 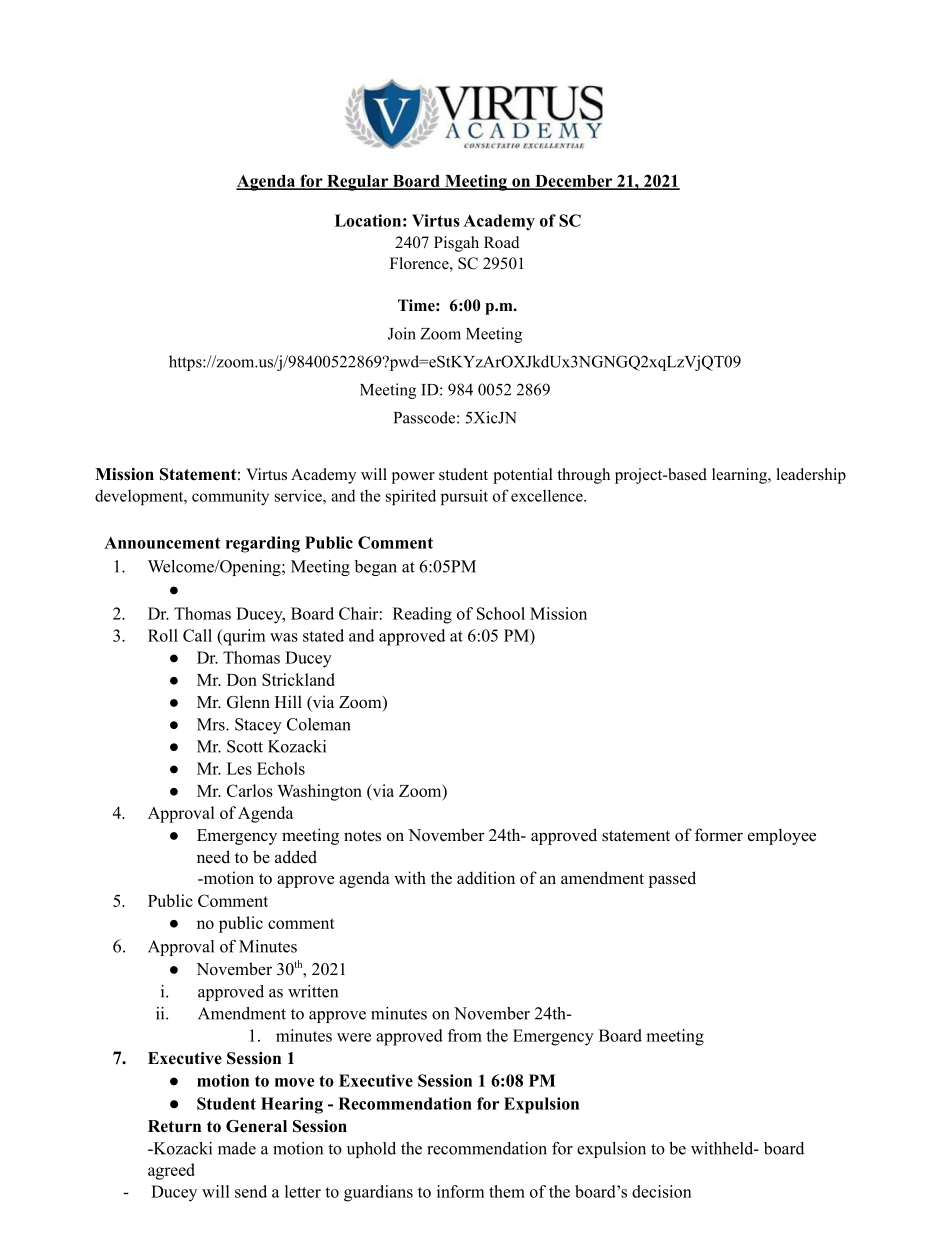 What do you see at coordinates (719, 835) in the page?
I see `former` at bounding box center [719, 835].
